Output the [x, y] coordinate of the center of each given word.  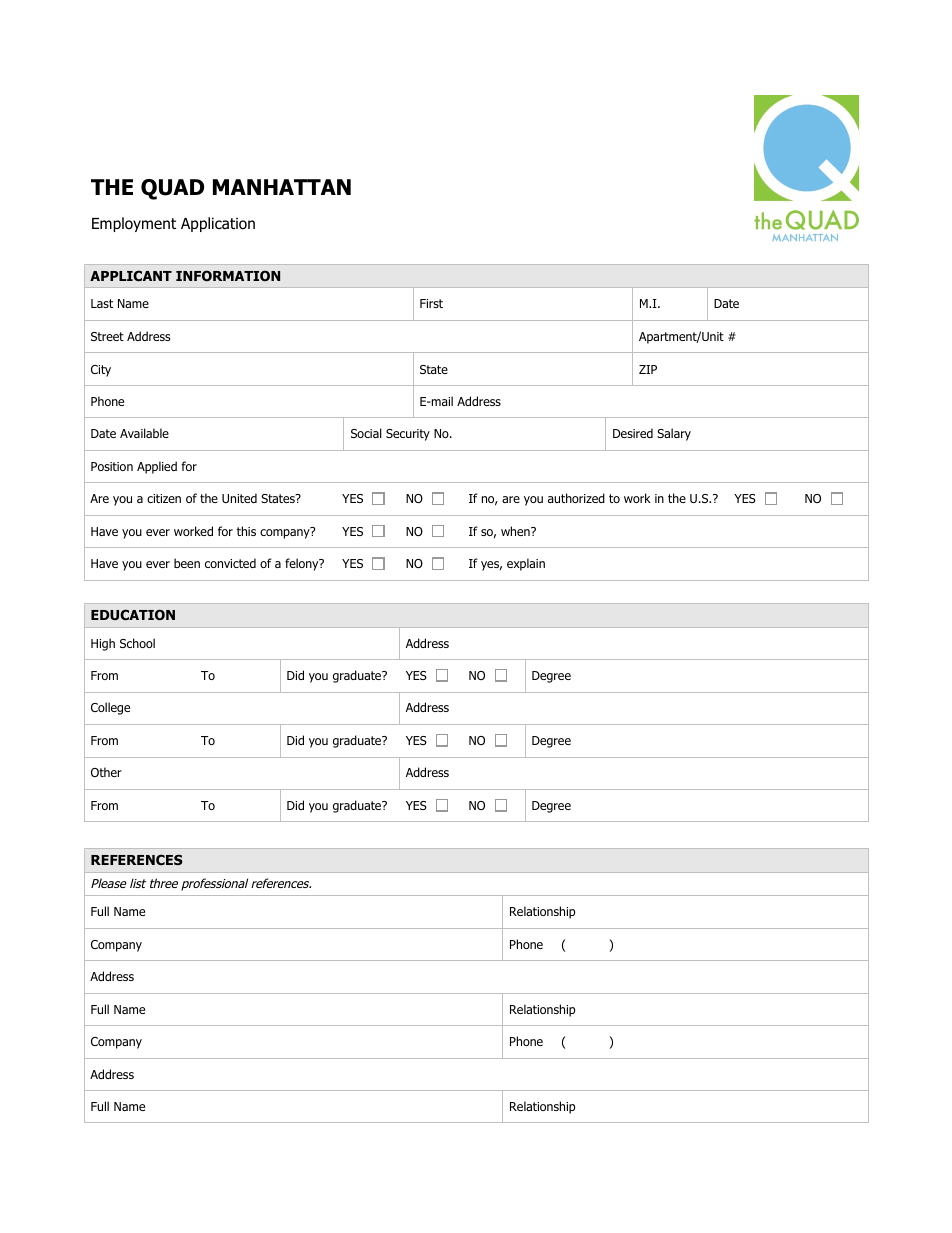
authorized [576, 498]
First [431, 303]
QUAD [172, 189]
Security [408, 435]
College [110, 708]
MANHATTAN [282, 187]
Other [106, 772]
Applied [157, 467]
